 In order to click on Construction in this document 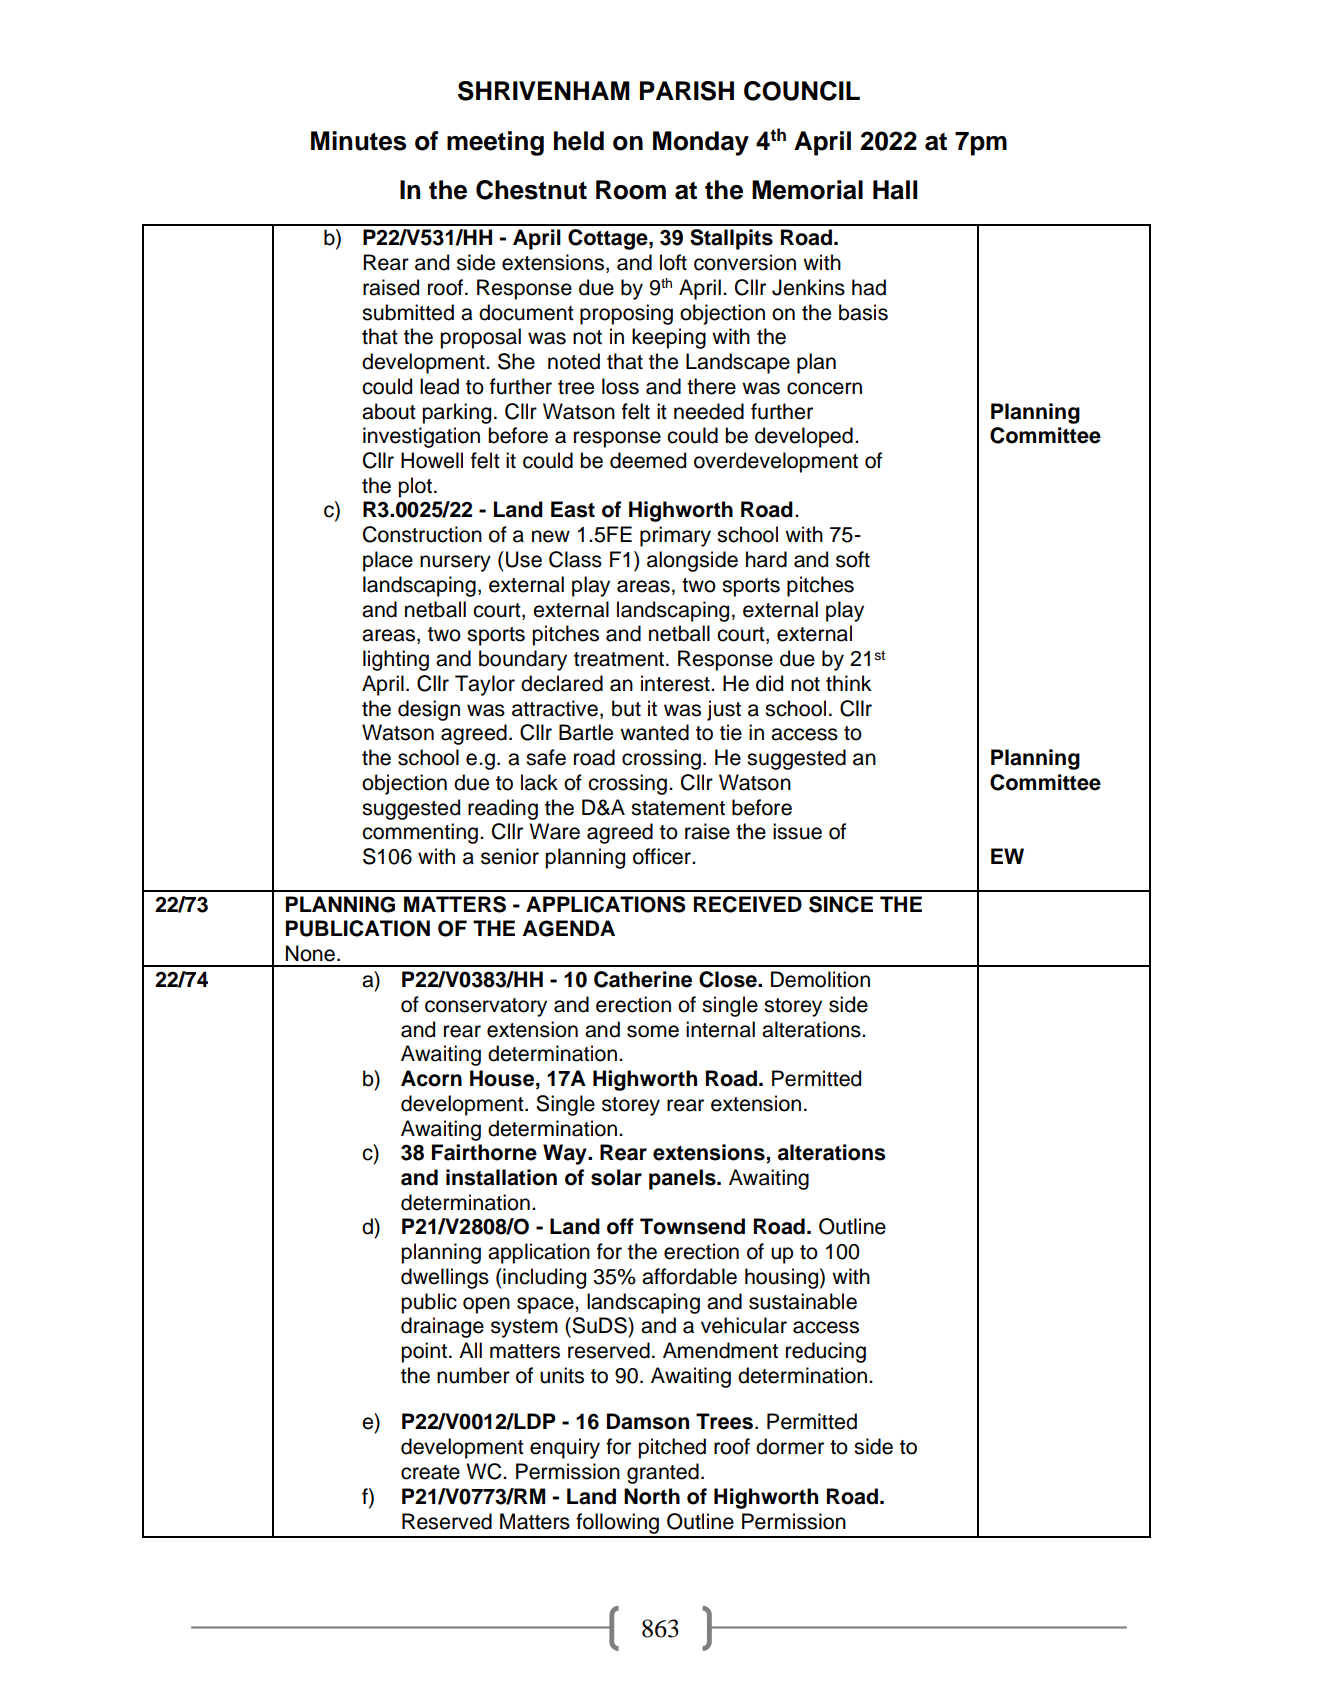, I will do `click(422, 534)`.
